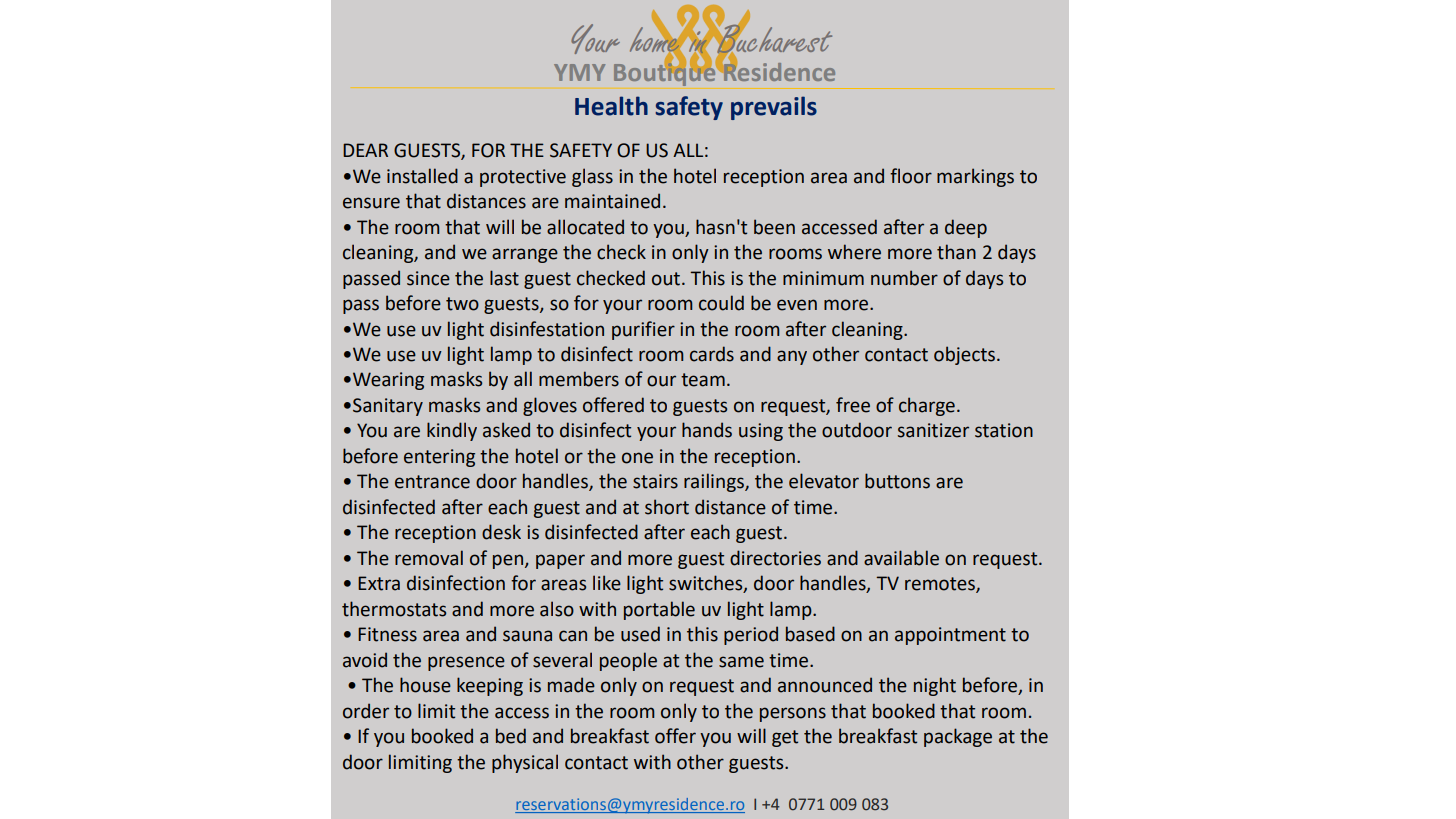  Describe the element at coordinates (365, 150) in the page. I see `DEAR` at that location.
